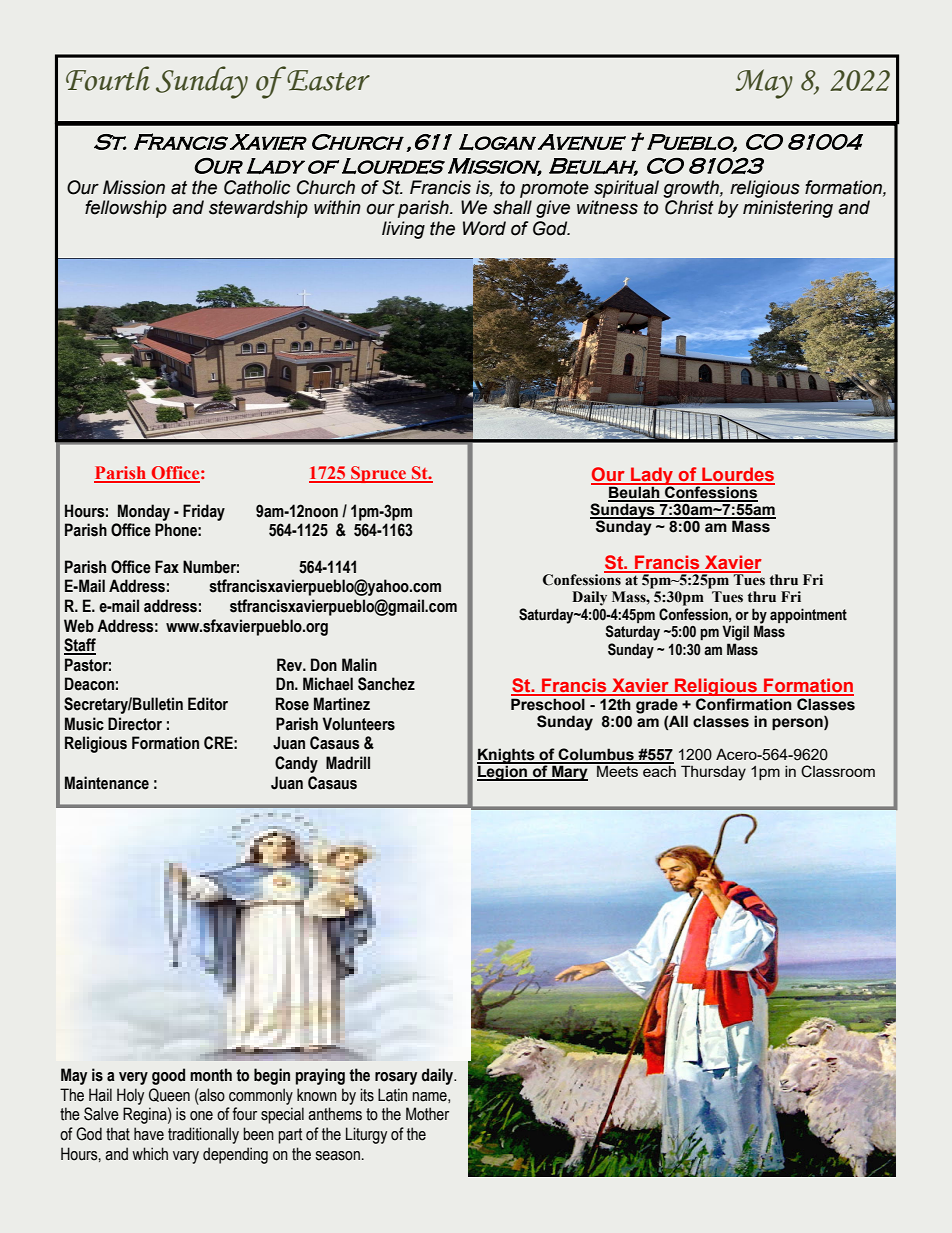  What do you see at coordinates (507, 757) in the screenshot?
I see `Knights` at bounding box center [507, 757].
